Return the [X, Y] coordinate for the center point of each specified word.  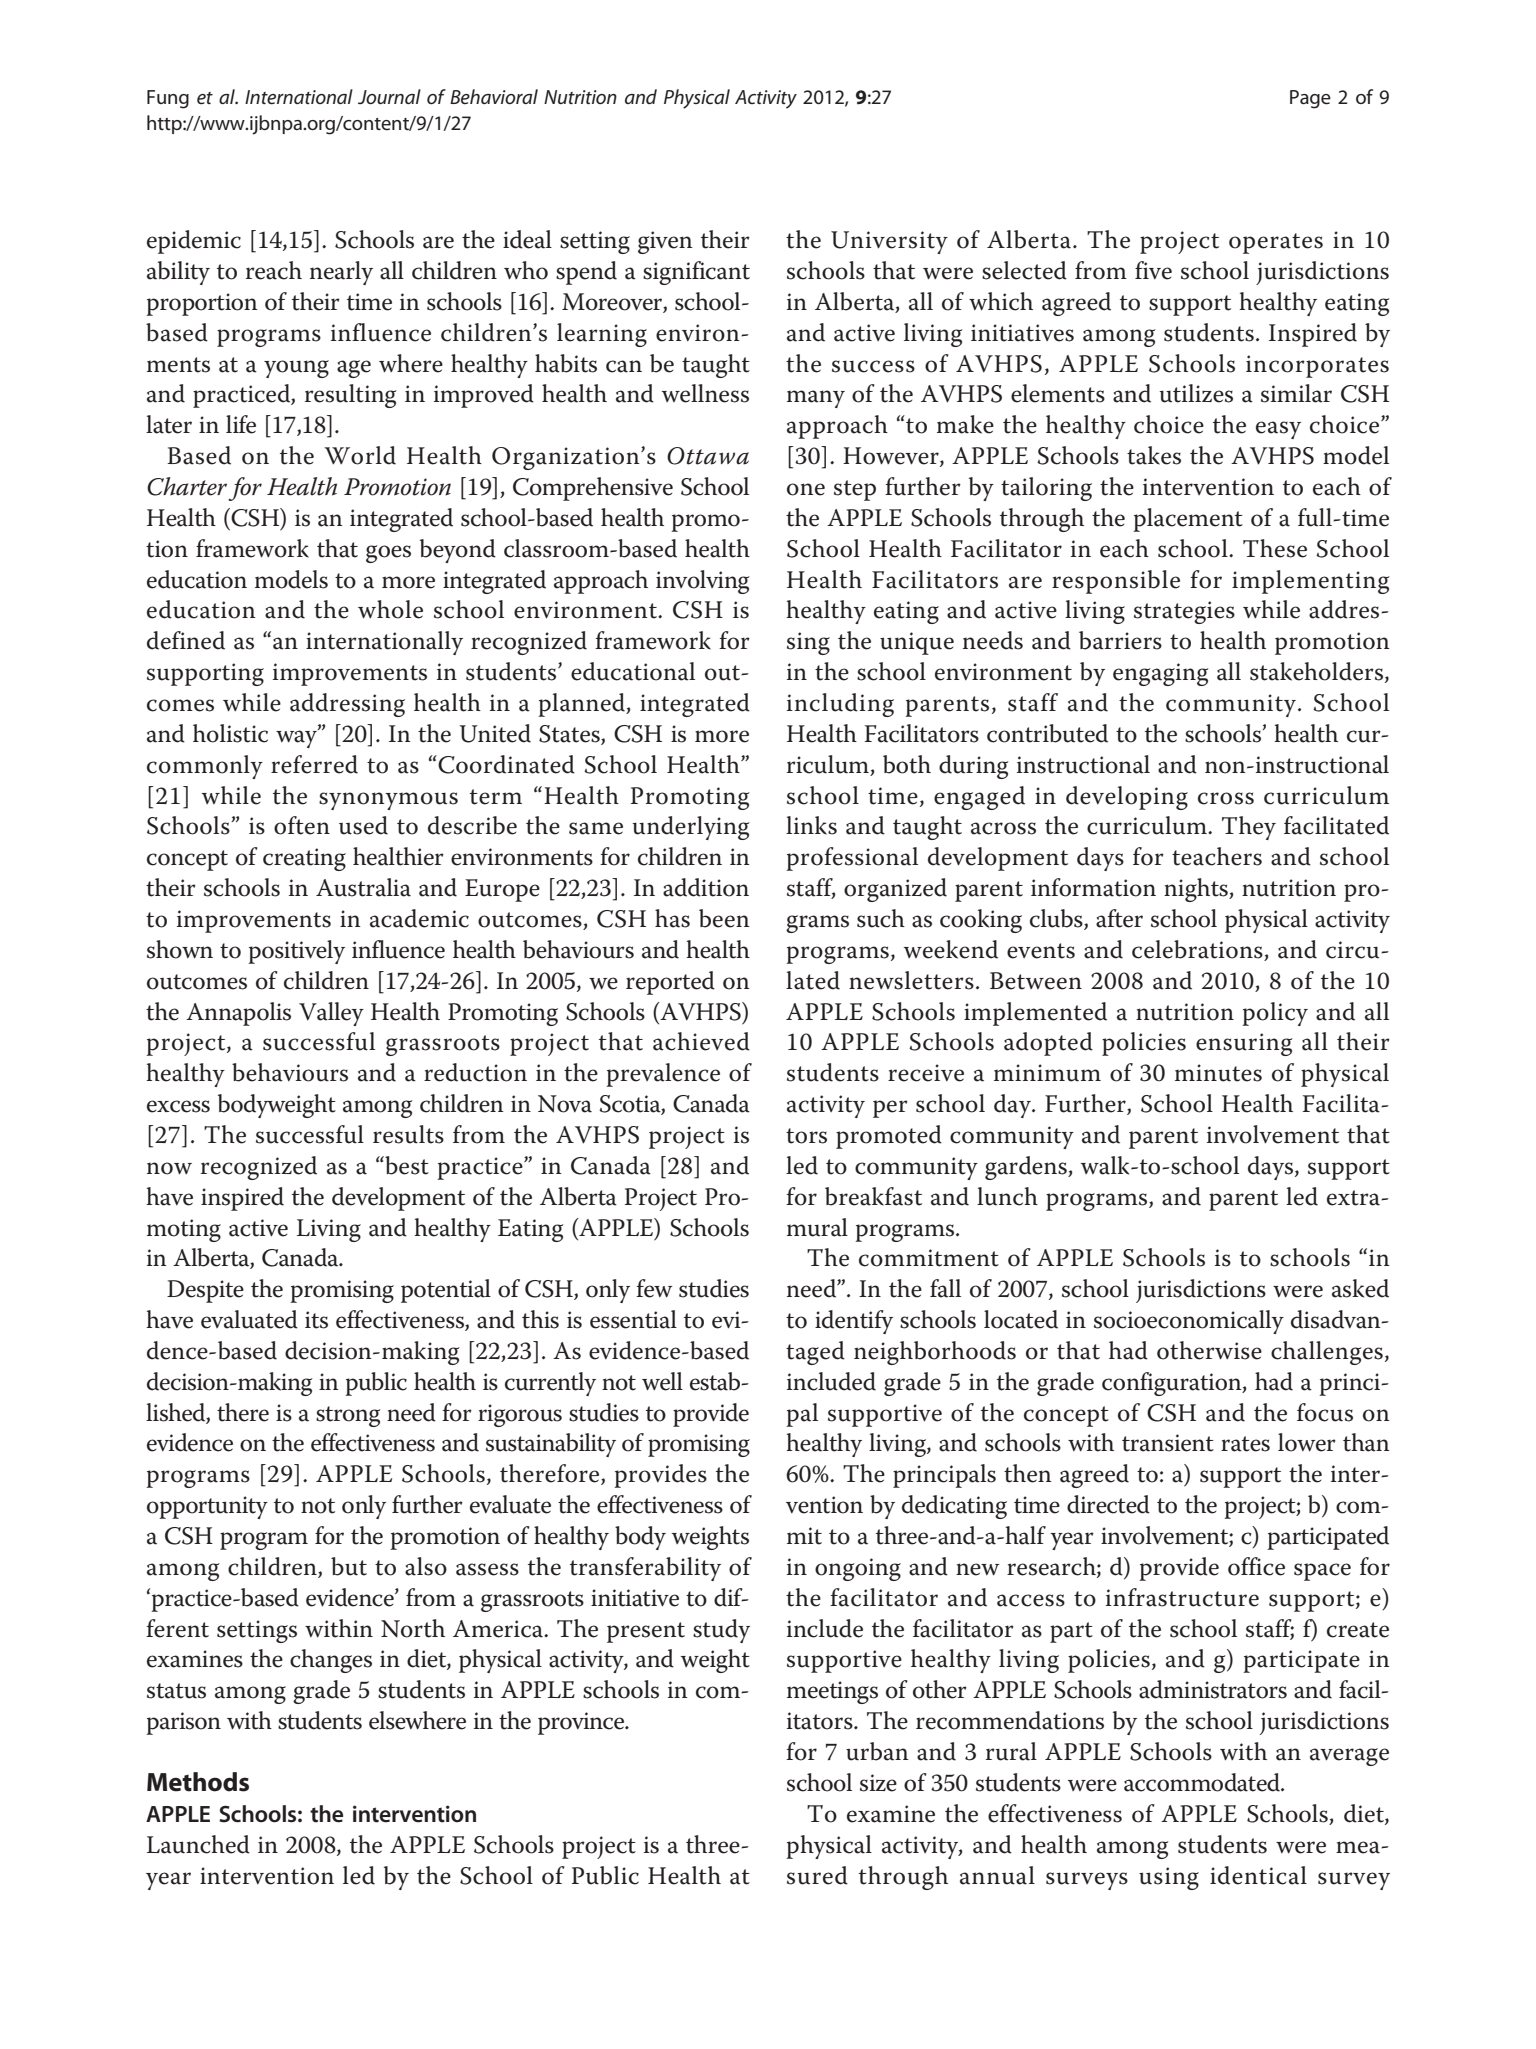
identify [854, 1322]
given [665, 242]
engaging [1161, 674]
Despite [205, 1291]
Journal [389, 96]
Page [1310, 99]
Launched [198, 1844]
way [298, 738]
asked [1360, 1288]
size [878, 1783]
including [840, 705]
